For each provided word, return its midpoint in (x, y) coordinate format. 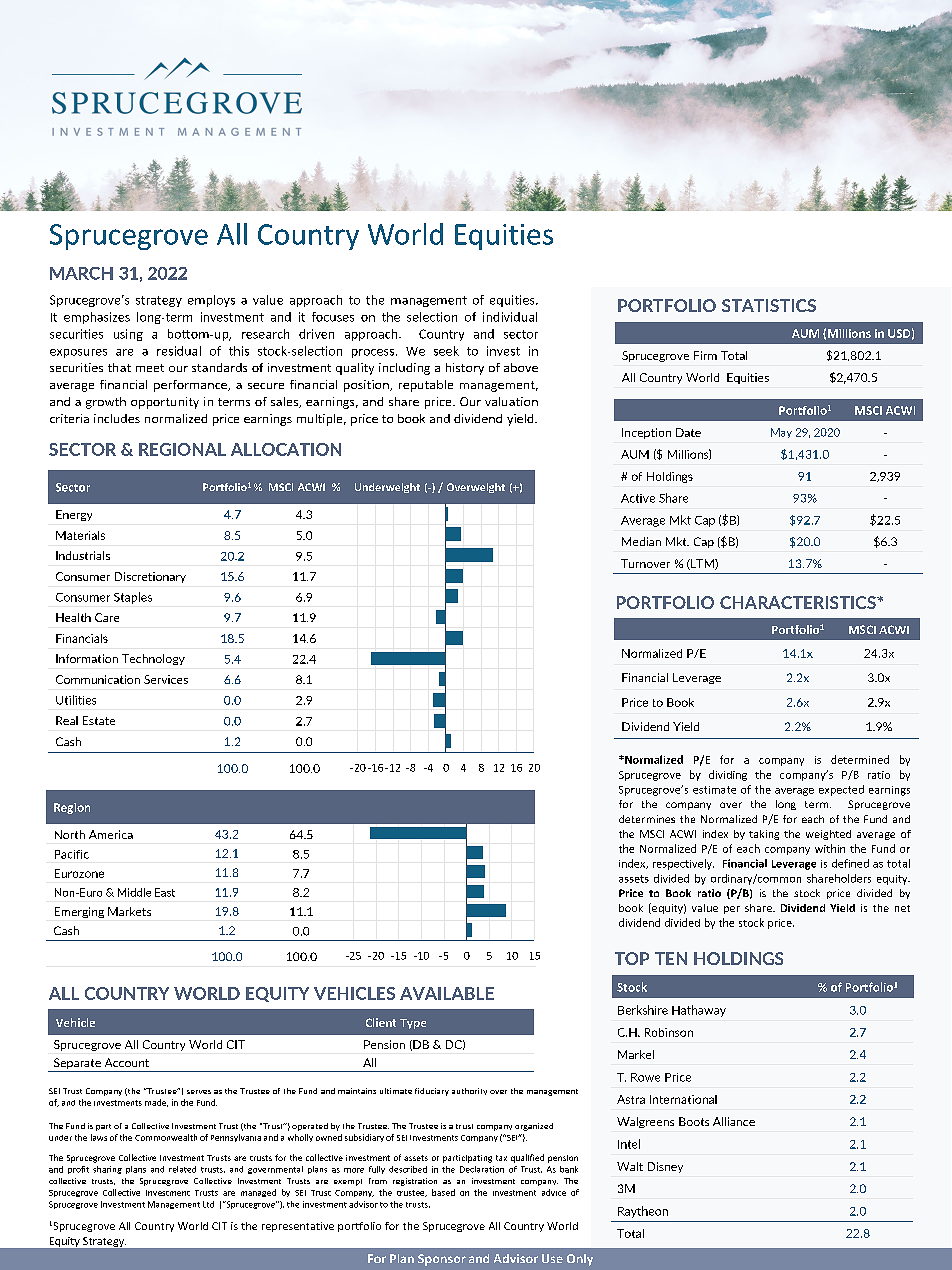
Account (127, 1062)
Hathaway (699, 1011)
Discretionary (150, 577)
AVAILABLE (447, 993)
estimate (714, 790)
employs (211, 301)
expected (841, 790)
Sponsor (442, 1260)
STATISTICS (769, 305)
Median (641, 541)
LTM (702, 564)
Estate (99, 720)
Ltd (208, 1204)
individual (510, 317)
